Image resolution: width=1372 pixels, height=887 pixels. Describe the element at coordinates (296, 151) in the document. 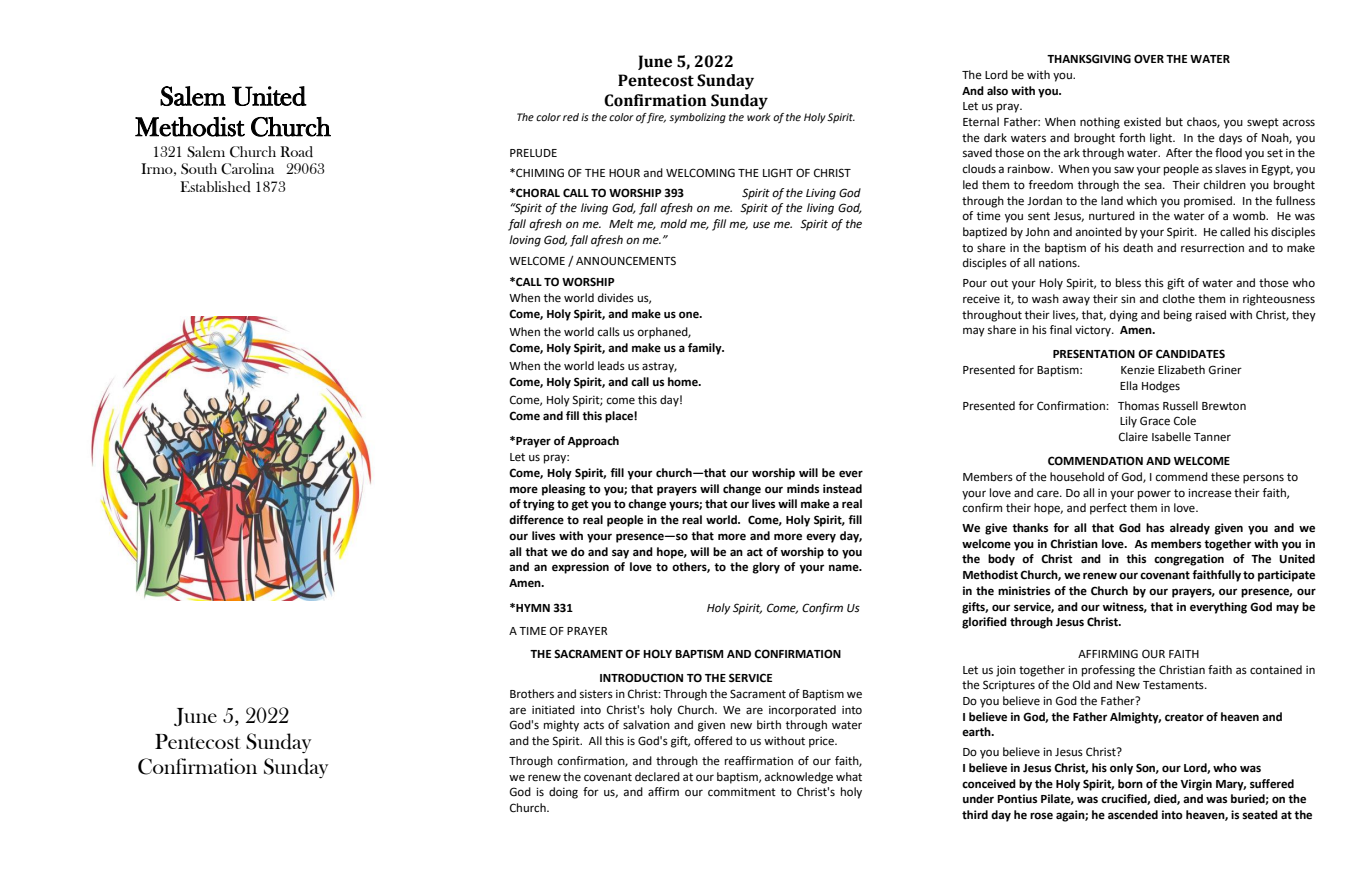

I see `Road` at that location.
